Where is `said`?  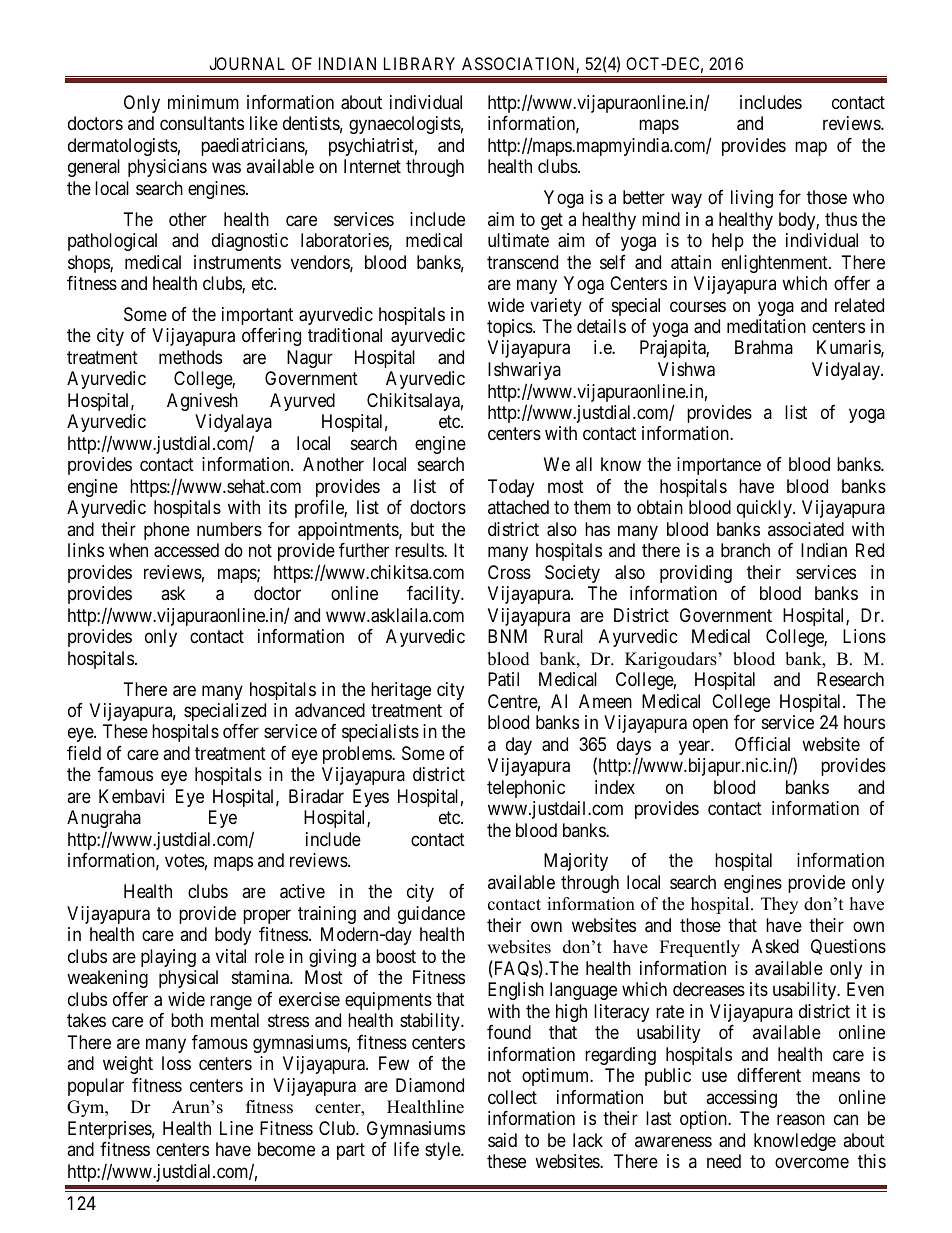
said is located at coordinates (502, 1140).
